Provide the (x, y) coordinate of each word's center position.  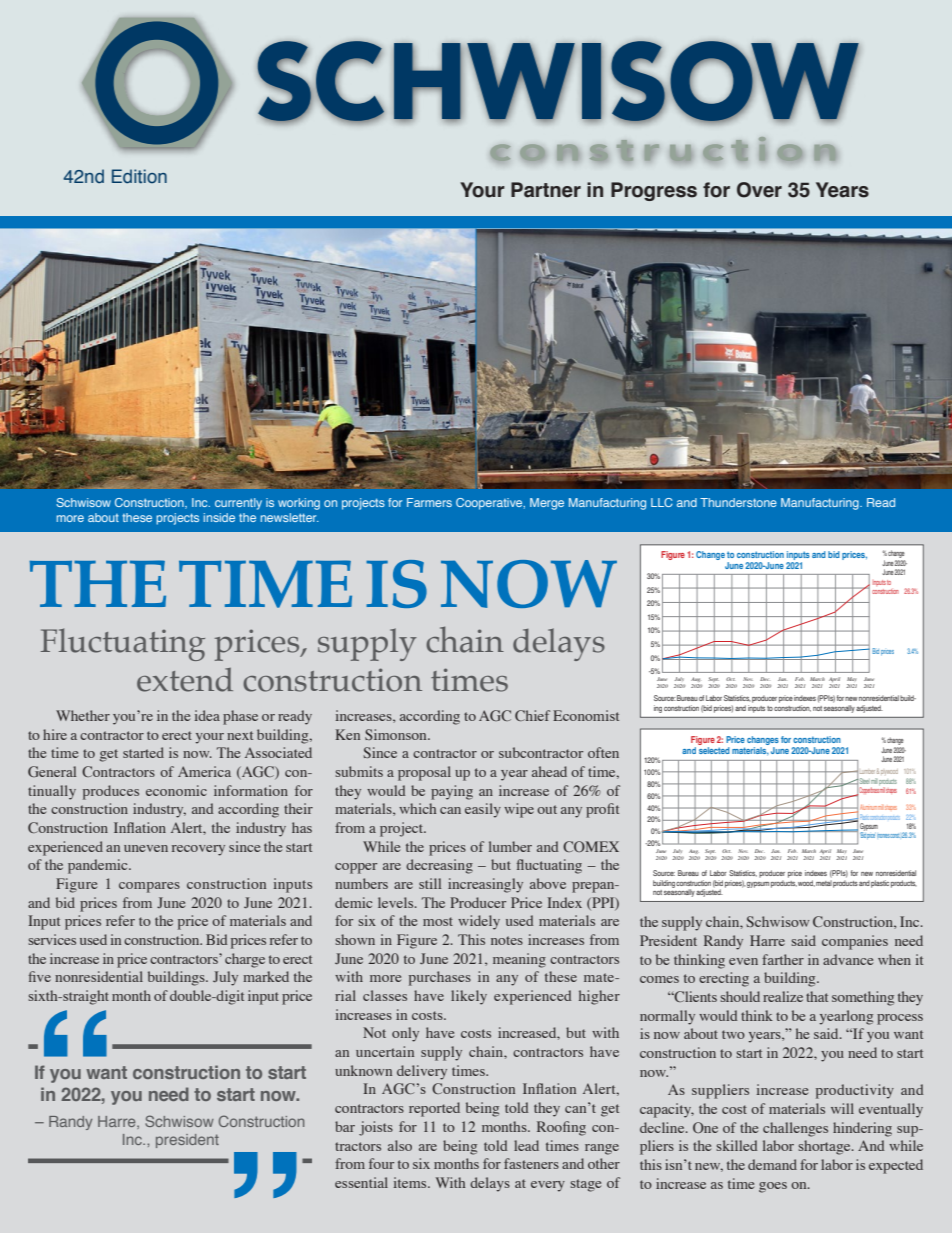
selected (714, 750)
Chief (532, 715)
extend (185, 680)
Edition (139, 176)
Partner (546, 190)
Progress (654, 191)
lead (526, 1145)
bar (345, 1126)
